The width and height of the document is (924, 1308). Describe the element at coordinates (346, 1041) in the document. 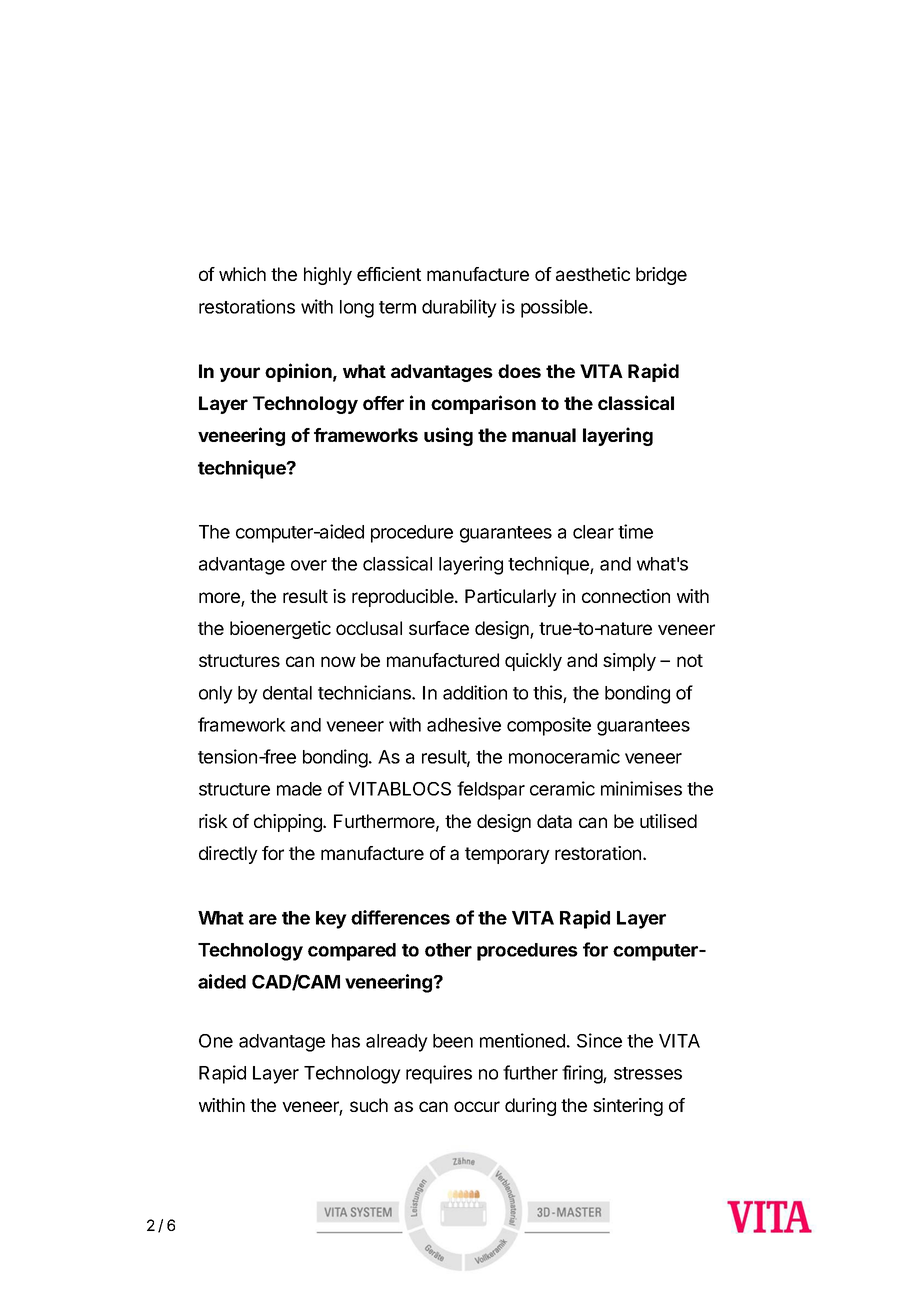

I see `has` at that location.
